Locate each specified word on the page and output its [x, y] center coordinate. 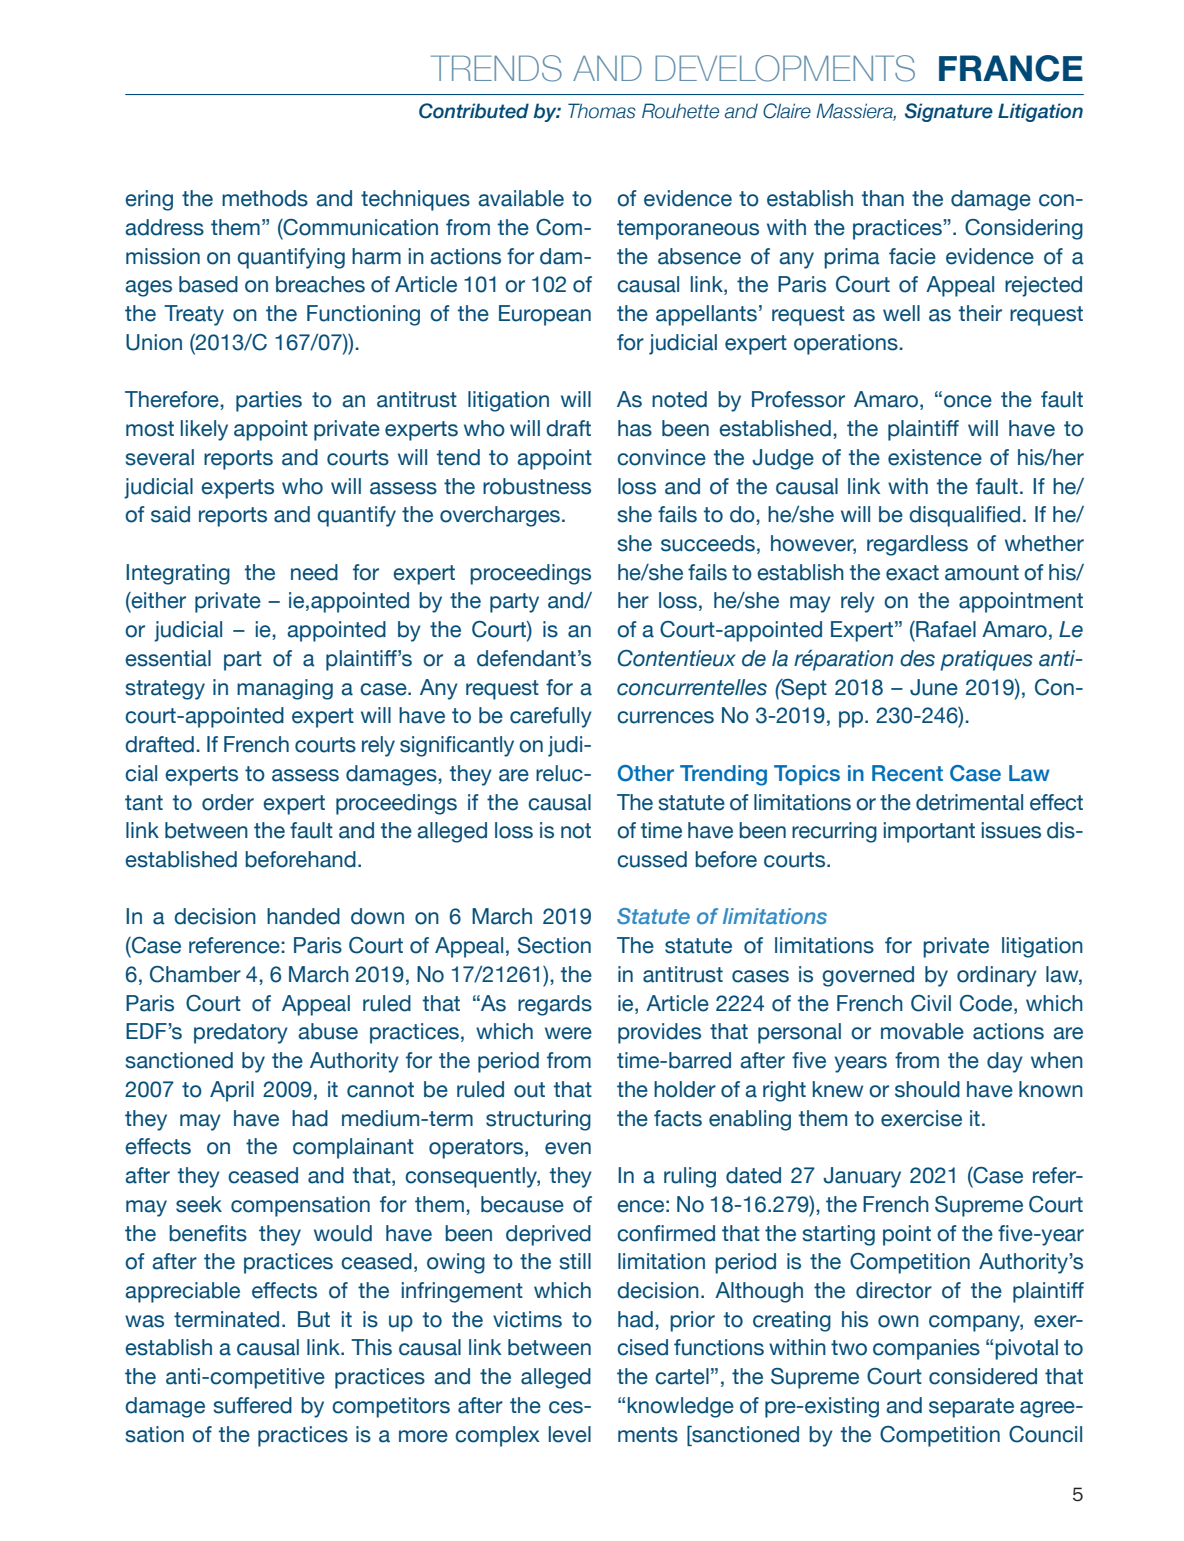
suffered [252, 1405]
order [228, 802]
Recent [907, 773]
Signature [949, 112]
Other [646, 773]
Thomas [602, 111]
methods [265, 198]
